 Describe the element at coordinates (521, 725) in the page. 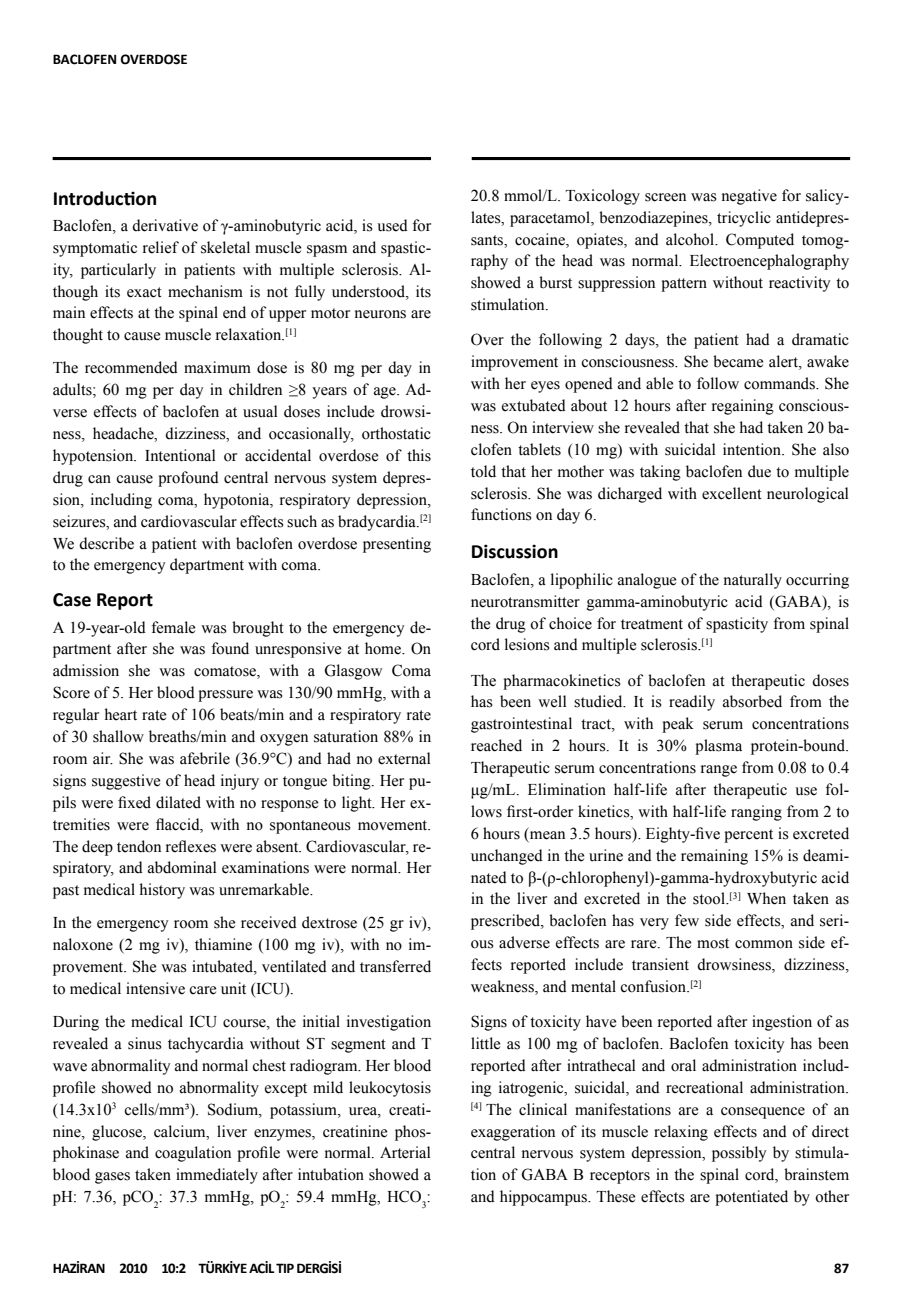

I see `gastrointestinal` at that location.
